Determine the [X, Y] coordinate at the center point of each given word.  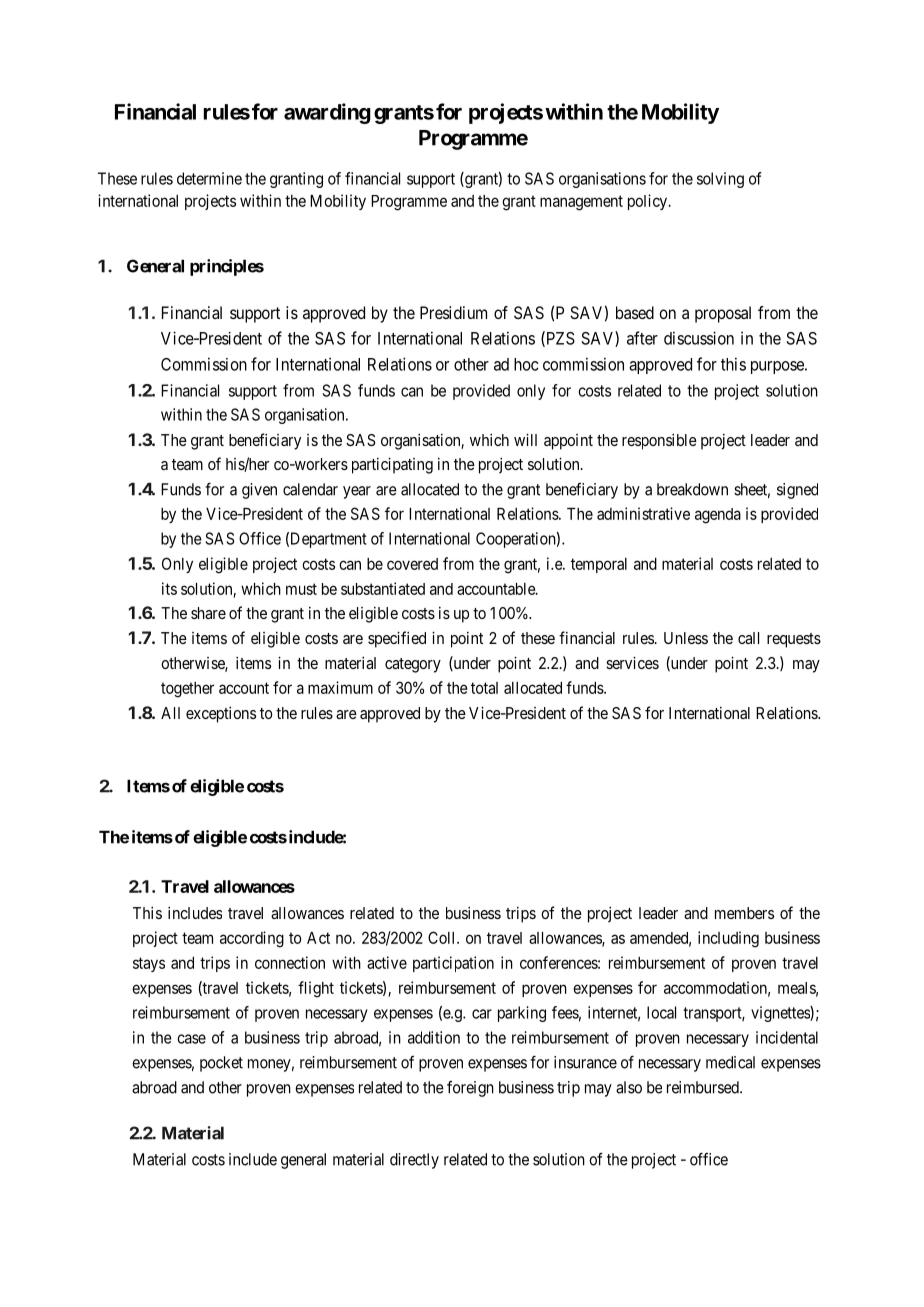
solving [720, 180]
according [252, 939]
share [208, 613]
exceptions [221, 715]
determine [209, 178]
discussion [699, 338]
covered [412, 564]
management [581, 203]
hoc [526, 364]
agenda [718, 516]
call [748, 638]
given [259, 491]
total [484, 688]
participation [453, 964]
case [191, 1039]
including [728, 939]
